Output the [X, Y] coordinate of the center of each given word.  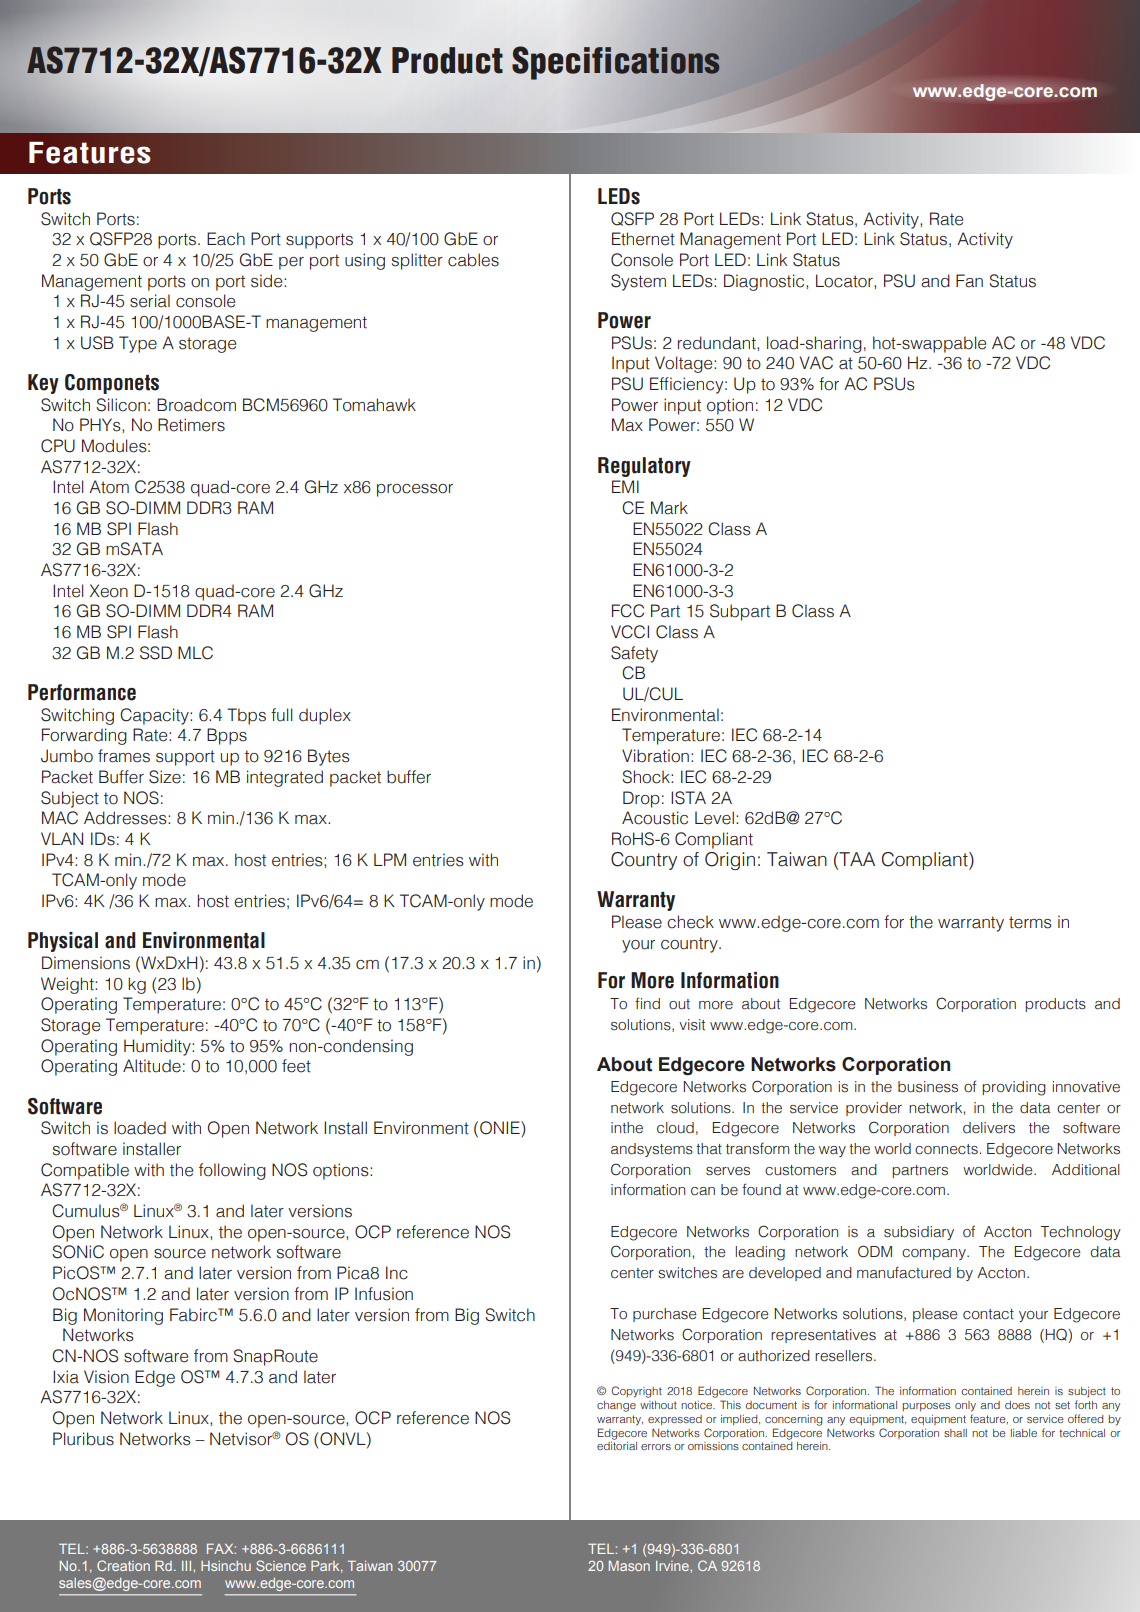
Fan [969, 281]
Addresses [126, 818]
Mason [629, 1566]
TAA [856, 859]
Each [226, 239]
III [188, 1566]
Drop [641, 799]
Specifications [616, 63]
